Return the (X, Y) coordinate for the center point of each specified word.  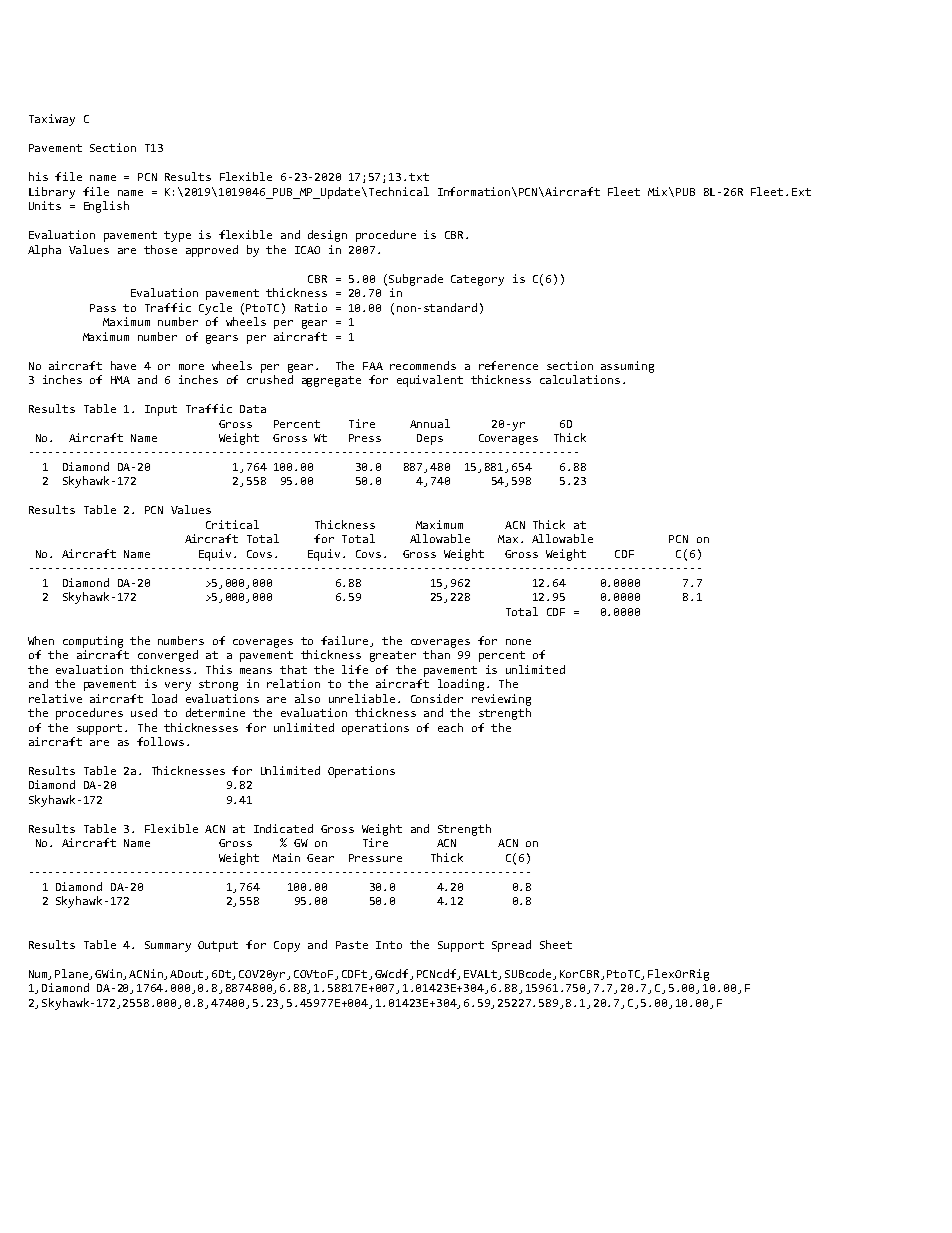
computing (93, 642)
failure (344, 640)
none (518, 642)
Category (477, 280)
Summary (168, 946)
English (106, 207)
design (327, 236)
